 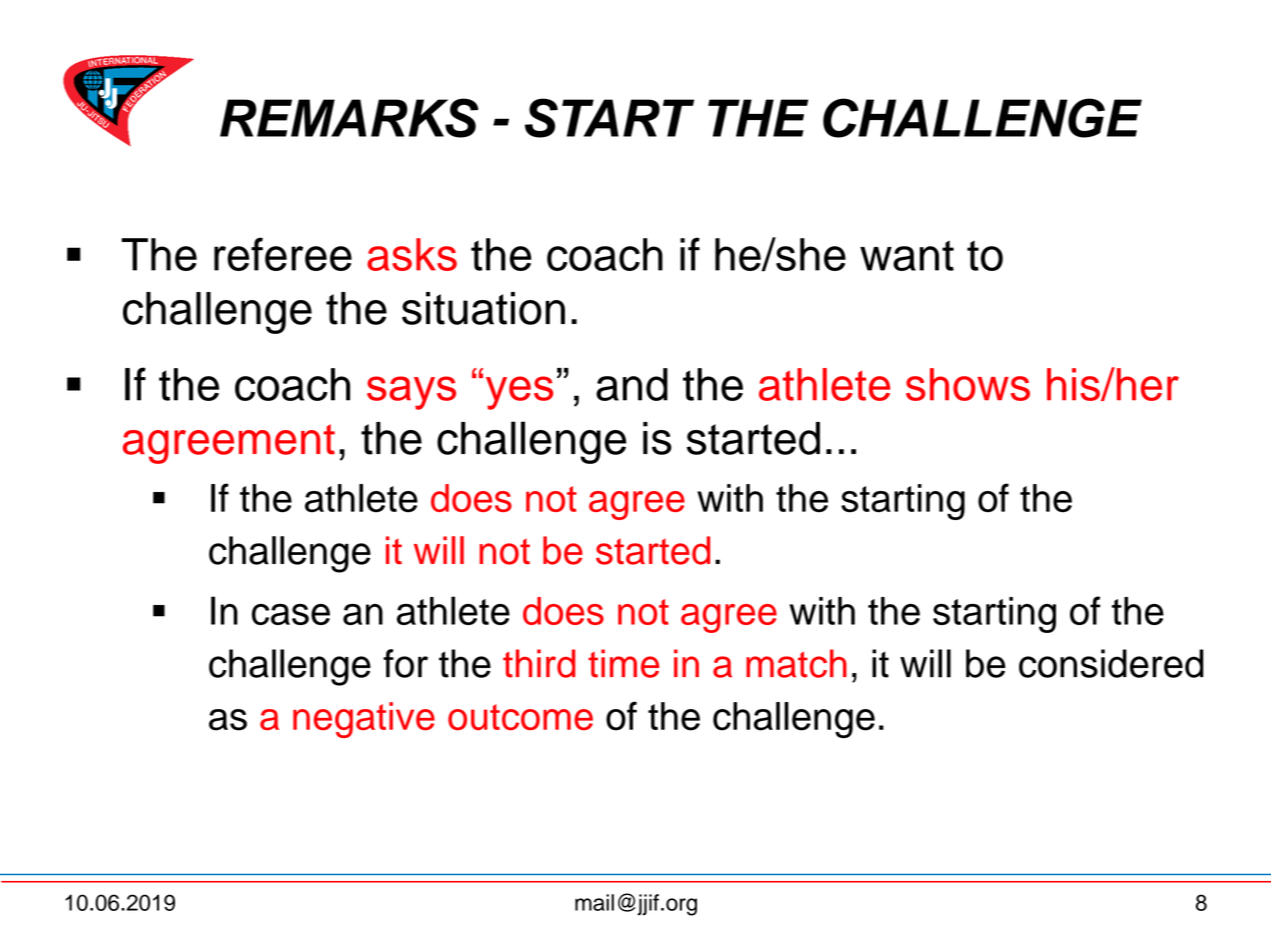 I want to click on situation, so click(x=483, y=308).
